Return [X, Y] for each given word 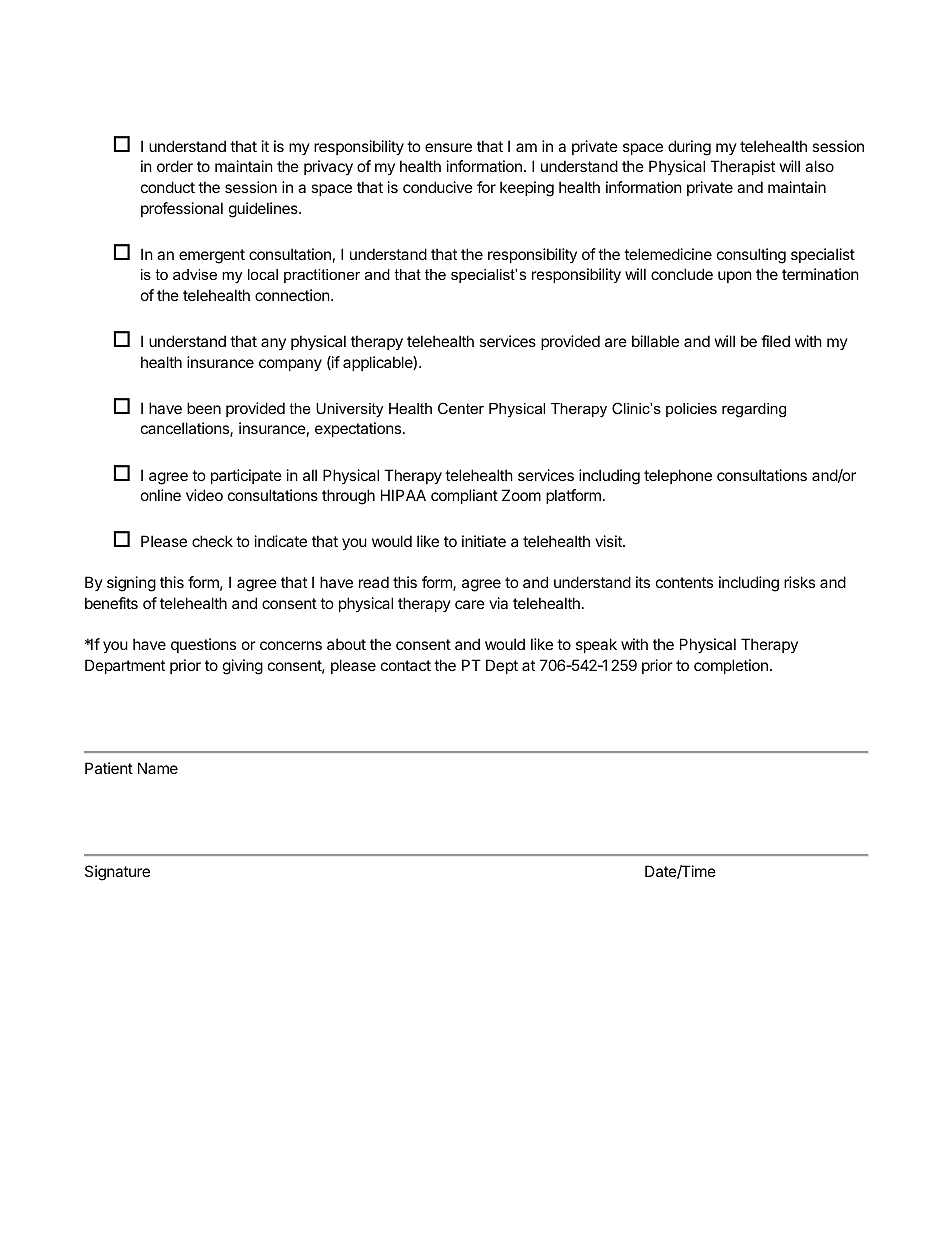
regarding [754, 410]
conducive [438, 187]
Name [158, 768]
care [470, 604]
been [204, 408]
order [175, 166]
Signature [117, 873]
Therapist [742, 167]
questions [203, 645]
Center [461, 408]
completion [731, 666]
